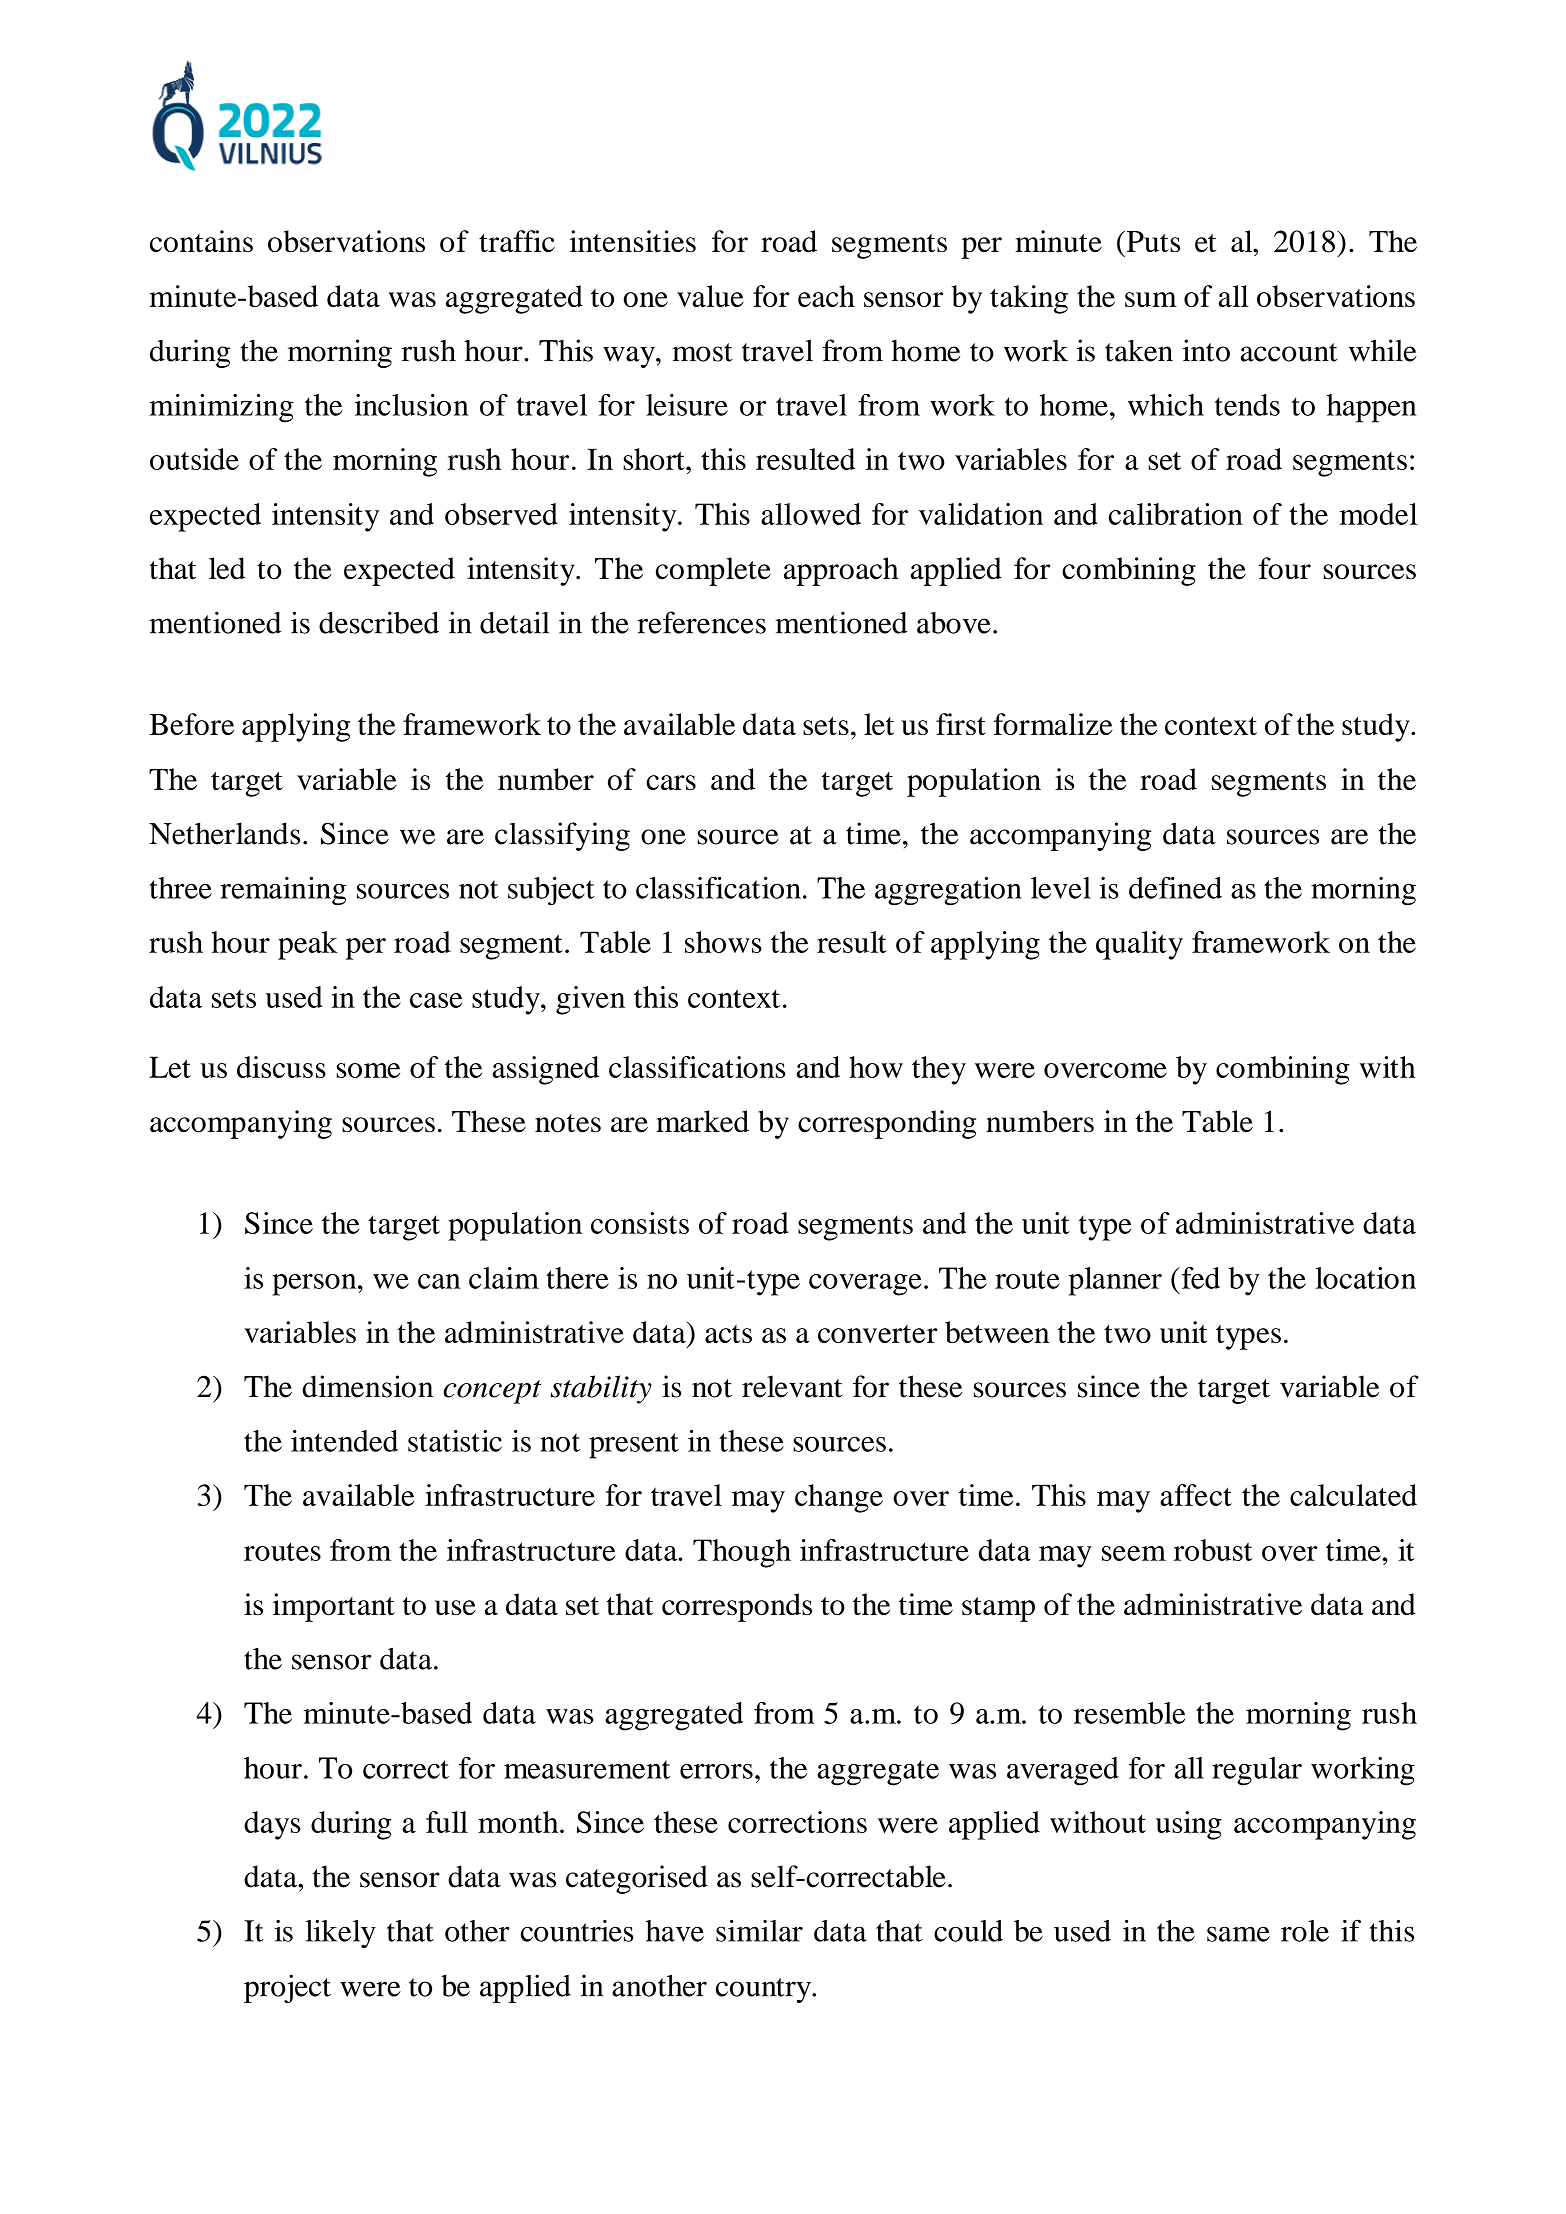  What do you see at coordinates (340, 1933) in the image?
I see `likely` at bounding box center [340, 1933].
